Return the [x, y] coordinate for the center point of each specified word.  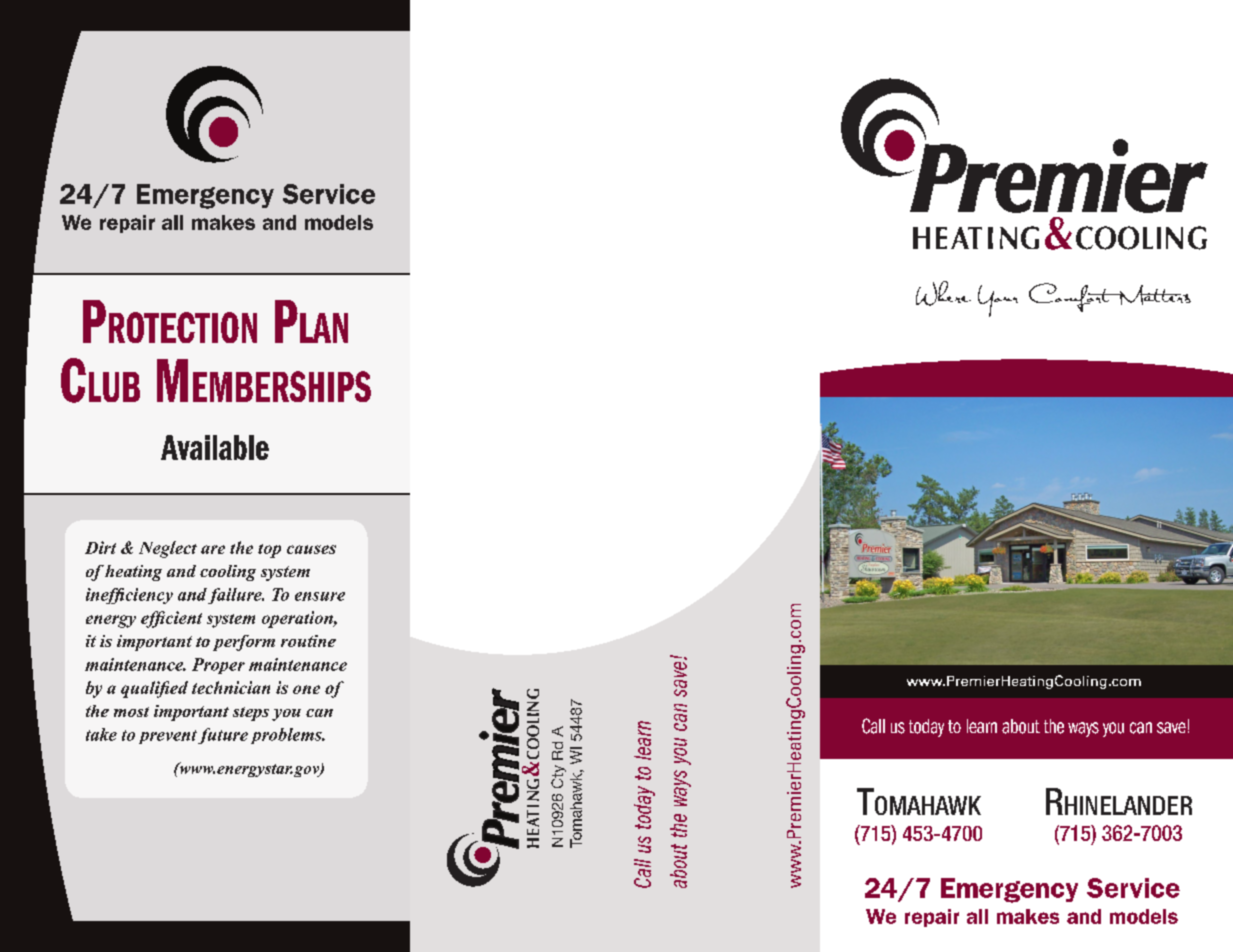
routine [308, 641]
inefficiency [129, 596]
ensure [320, 596]
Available [215, 447]
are [213, 549]
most [131, 712]
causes [311, 549]
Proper [218, 666]
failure [236, 596]
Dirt [100, 547]
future [223, 736]
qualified [154, 689]
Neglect [168, 549]
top [269, 551]
